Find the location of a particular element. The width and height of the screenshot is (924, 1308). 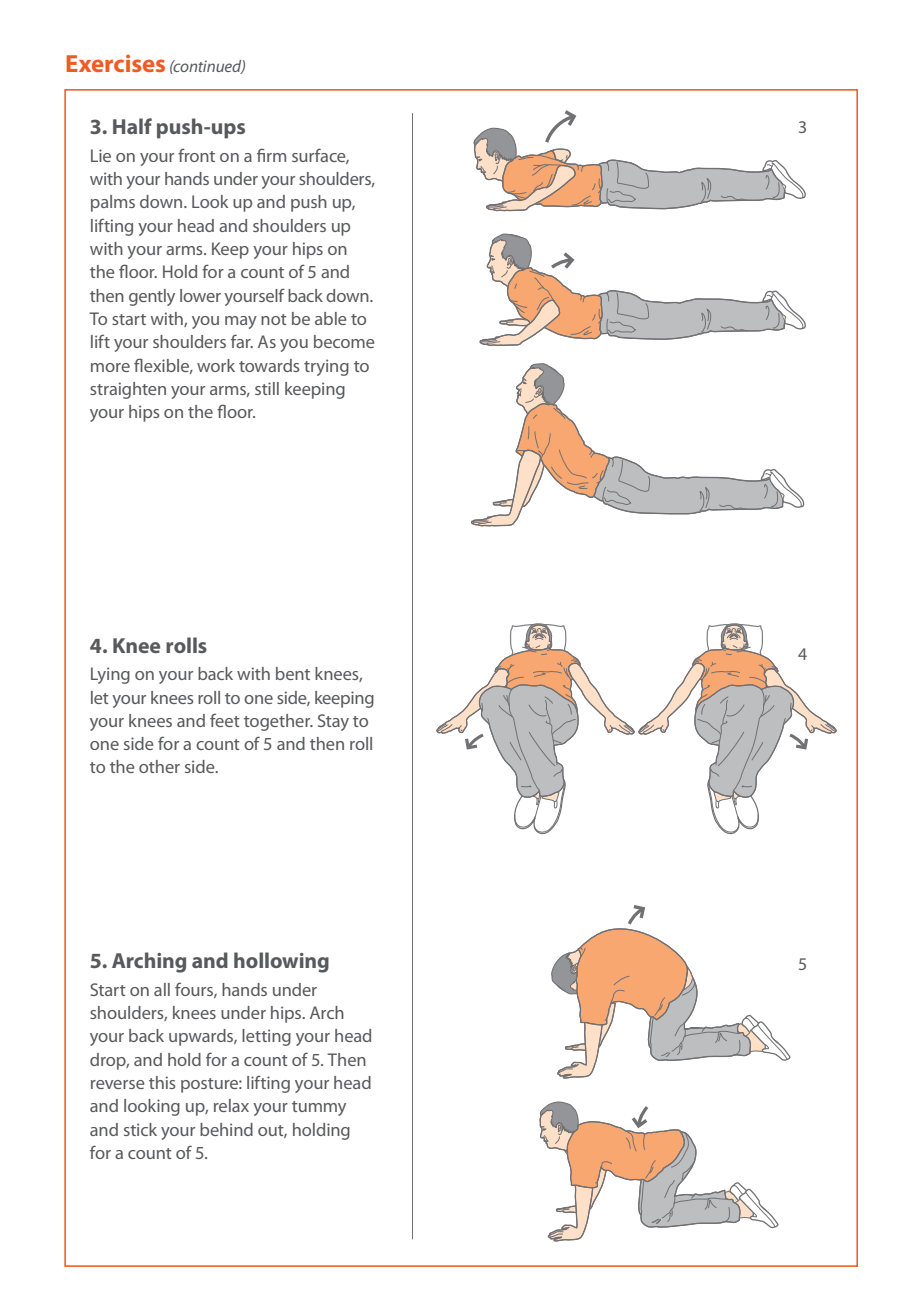

relax is located at coordinates (231, 1105).
